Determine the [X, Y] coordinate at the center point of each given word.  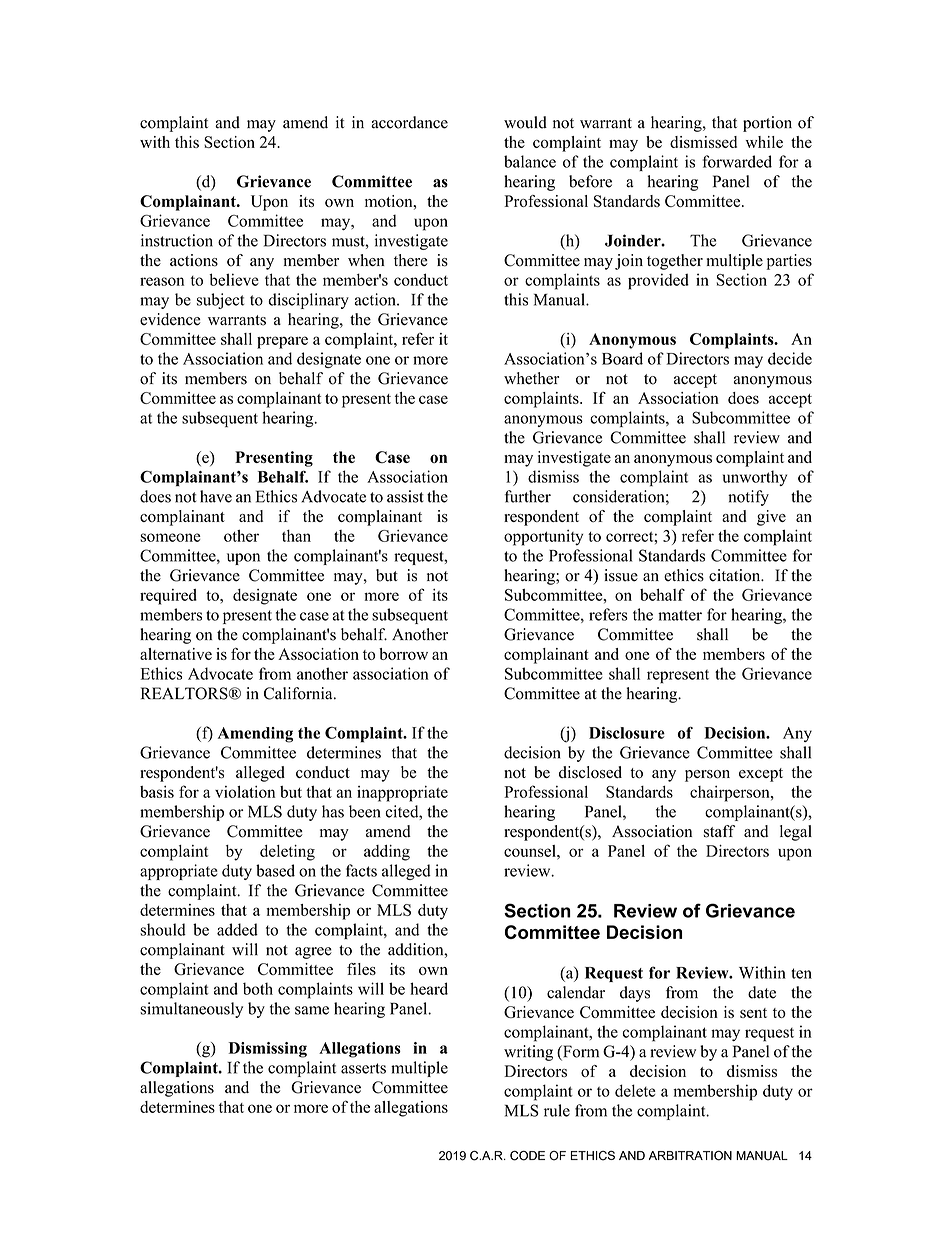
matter [680, 615]
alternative [176, 654]
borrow [403, 654]
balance [530, 161]
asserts [363, 1068]
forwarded [737, 161]
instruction [177, 240]
